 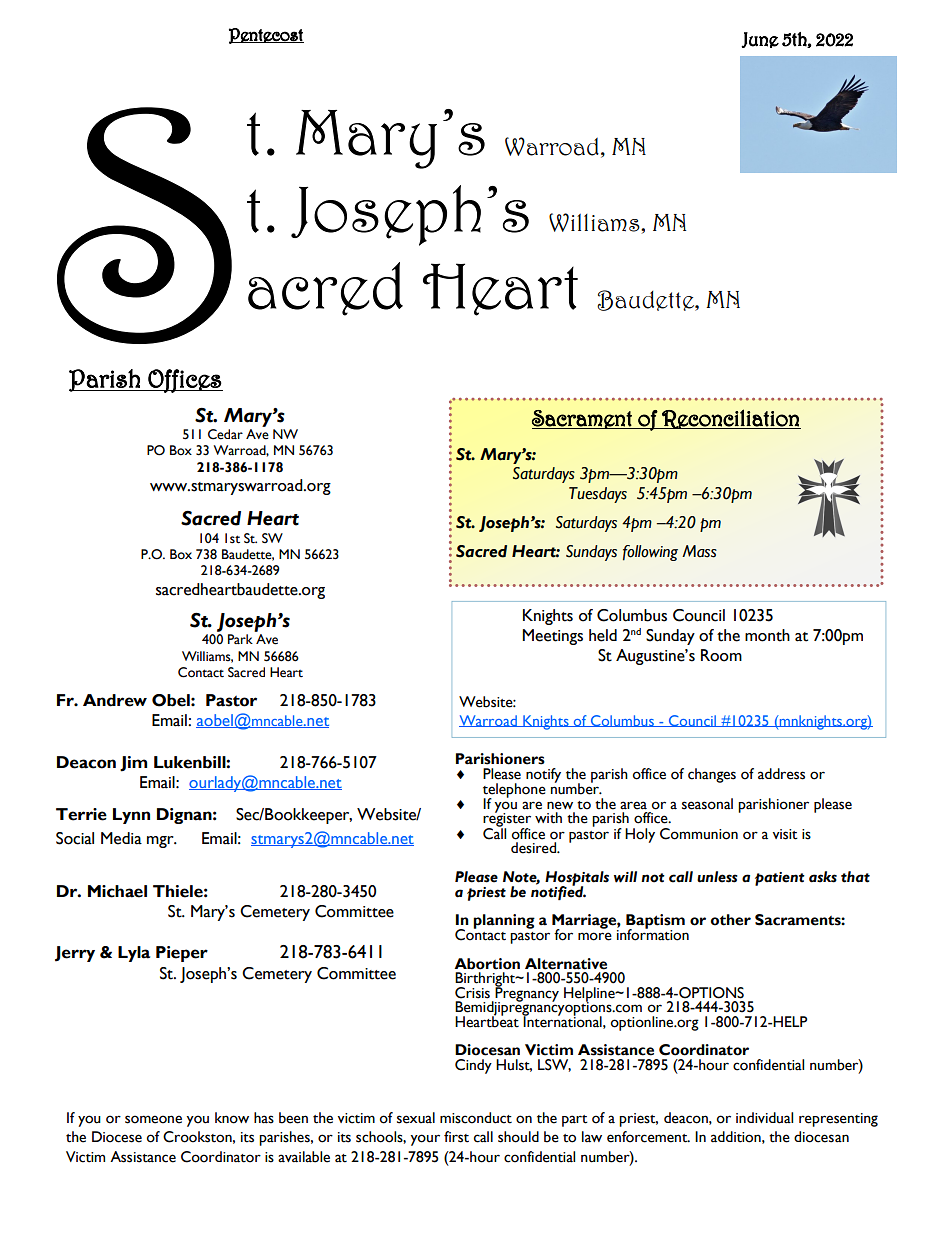 I want to click on misconduct, so click(x=476, y=1118).
